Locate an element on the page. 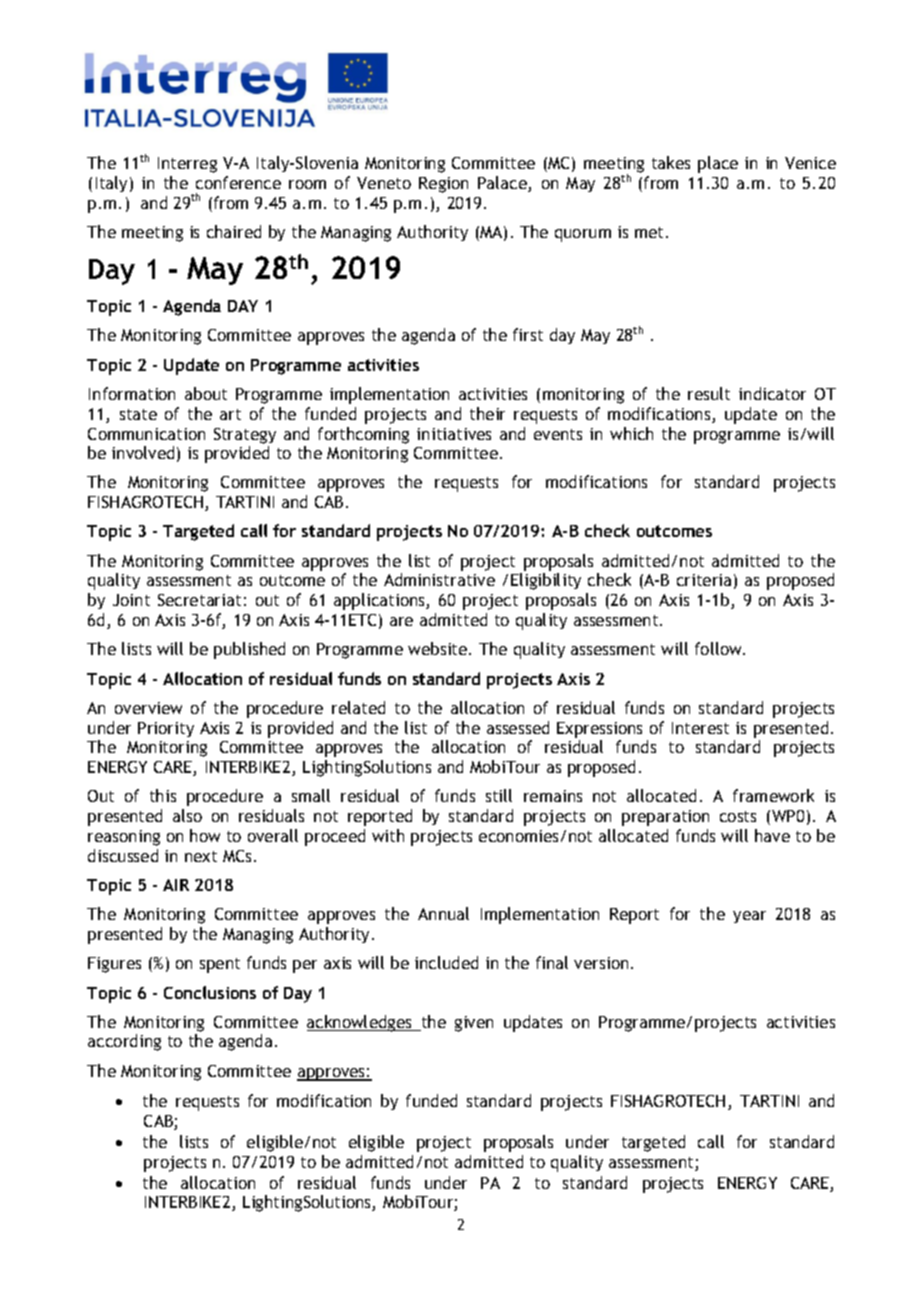  version is located at coordinates (601, 963).
